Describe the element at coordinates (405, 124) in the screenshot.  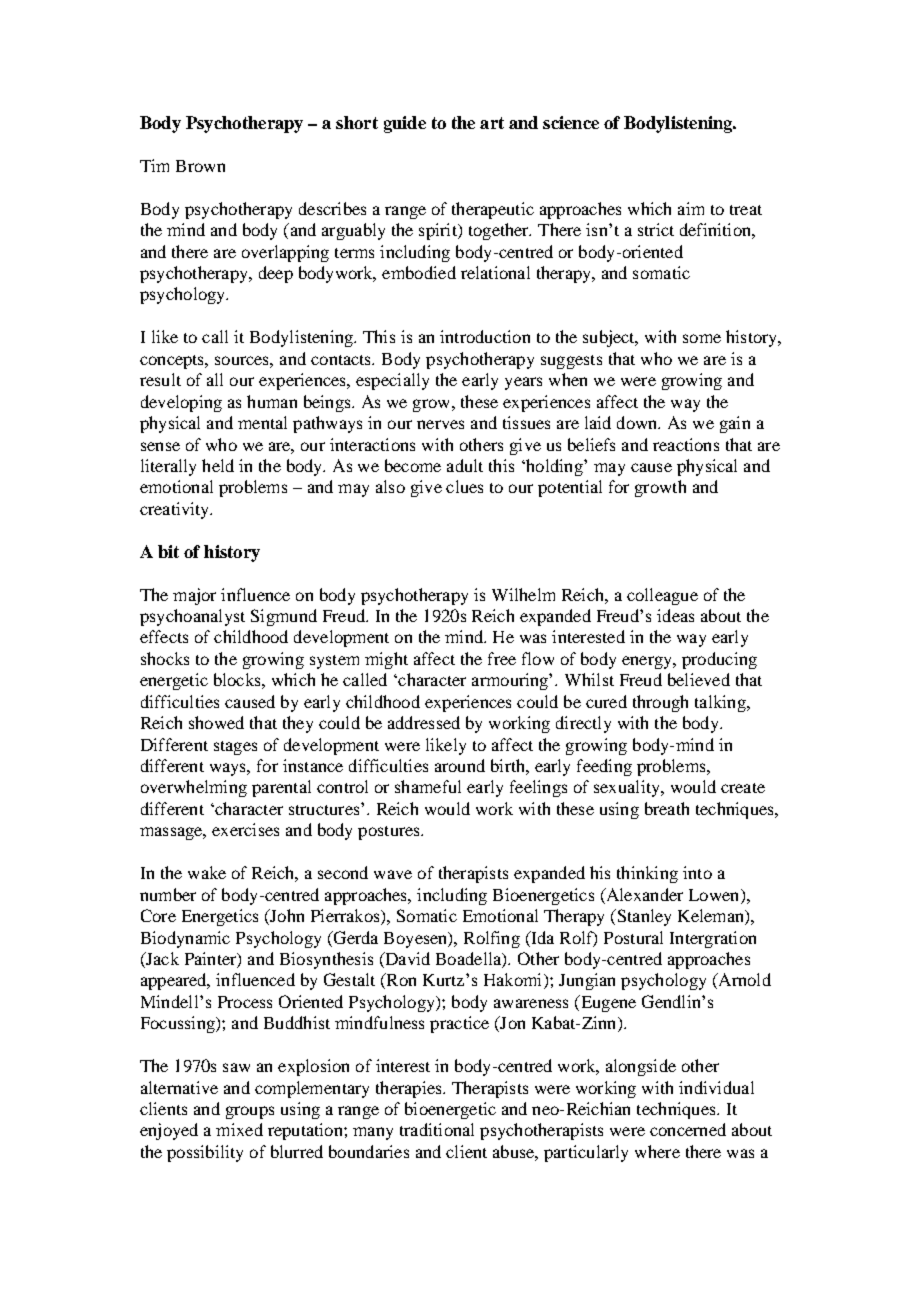
I see `guide` at that location.
